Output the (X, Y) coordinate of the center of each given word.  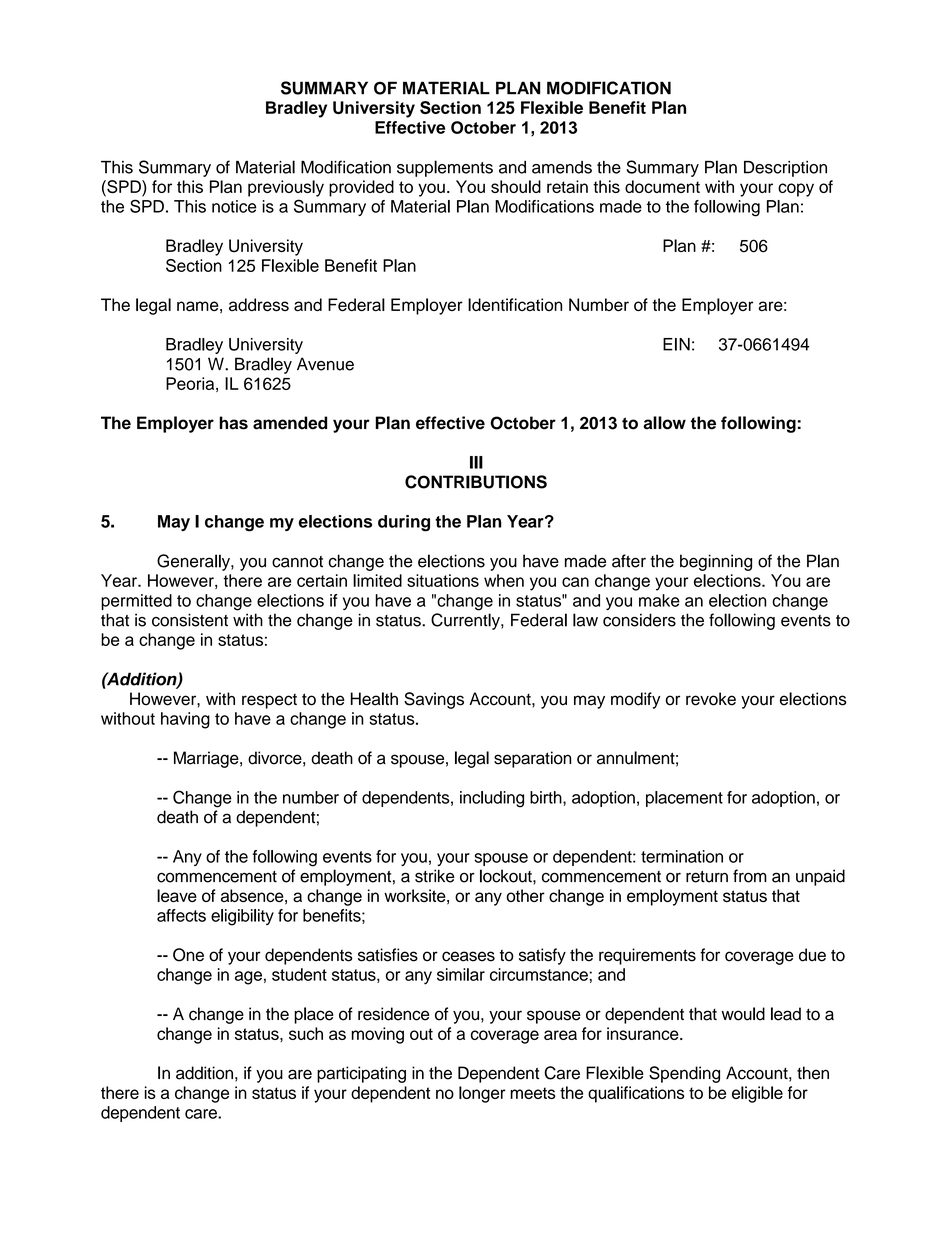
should (516, 186)
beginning (716, 562)
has (233, 423)
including (492, 799)
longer (482, 1094)
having (185, 720)
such (306, 1033)
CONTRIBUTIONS (476, 482)
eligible (757, 1094)
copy (796, 190)
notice (234, 206)
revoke (711, 699)
